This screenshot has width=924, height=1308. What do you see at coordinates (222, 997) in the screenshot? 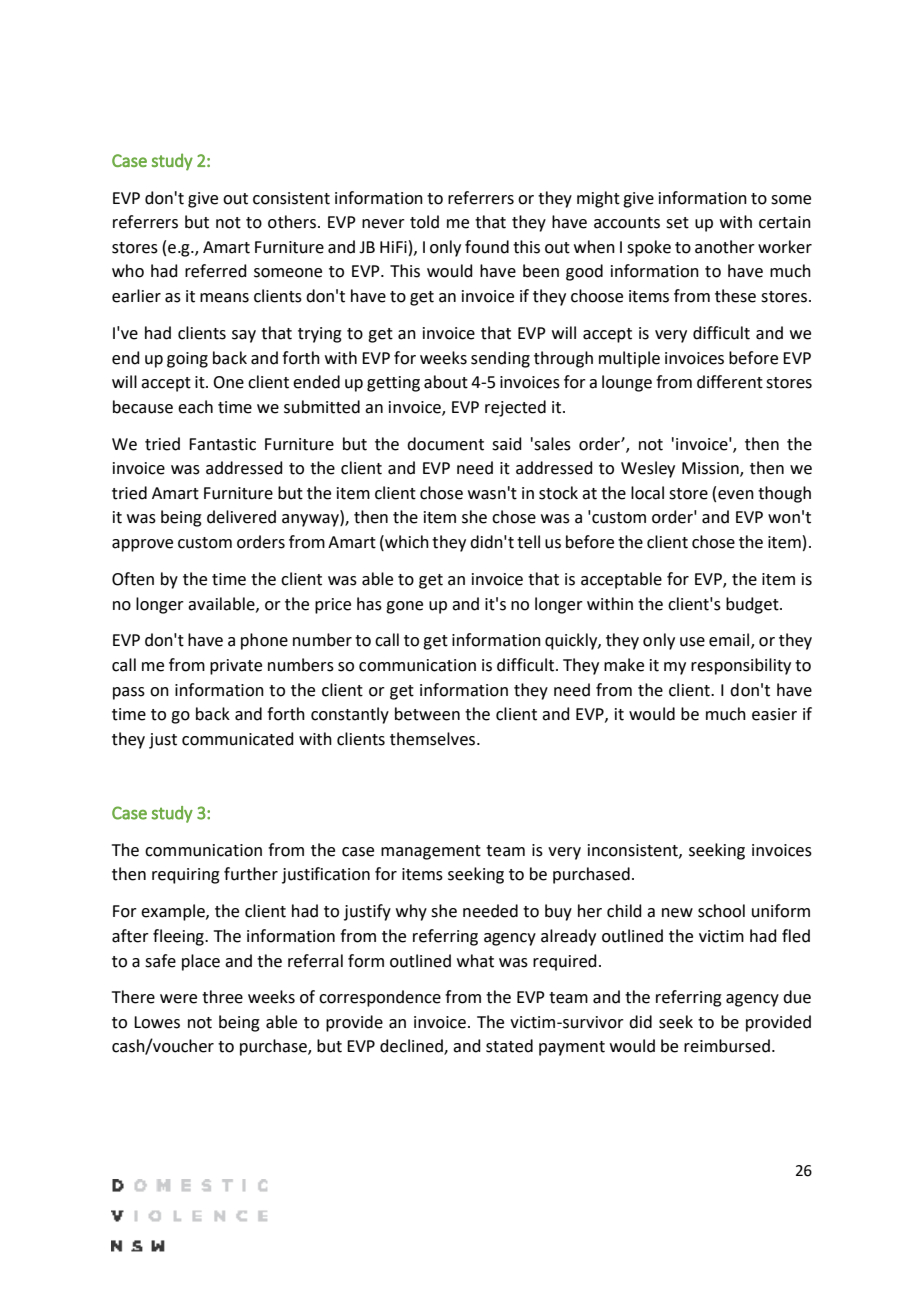
I see `three` at bounding box center [222, 997].
